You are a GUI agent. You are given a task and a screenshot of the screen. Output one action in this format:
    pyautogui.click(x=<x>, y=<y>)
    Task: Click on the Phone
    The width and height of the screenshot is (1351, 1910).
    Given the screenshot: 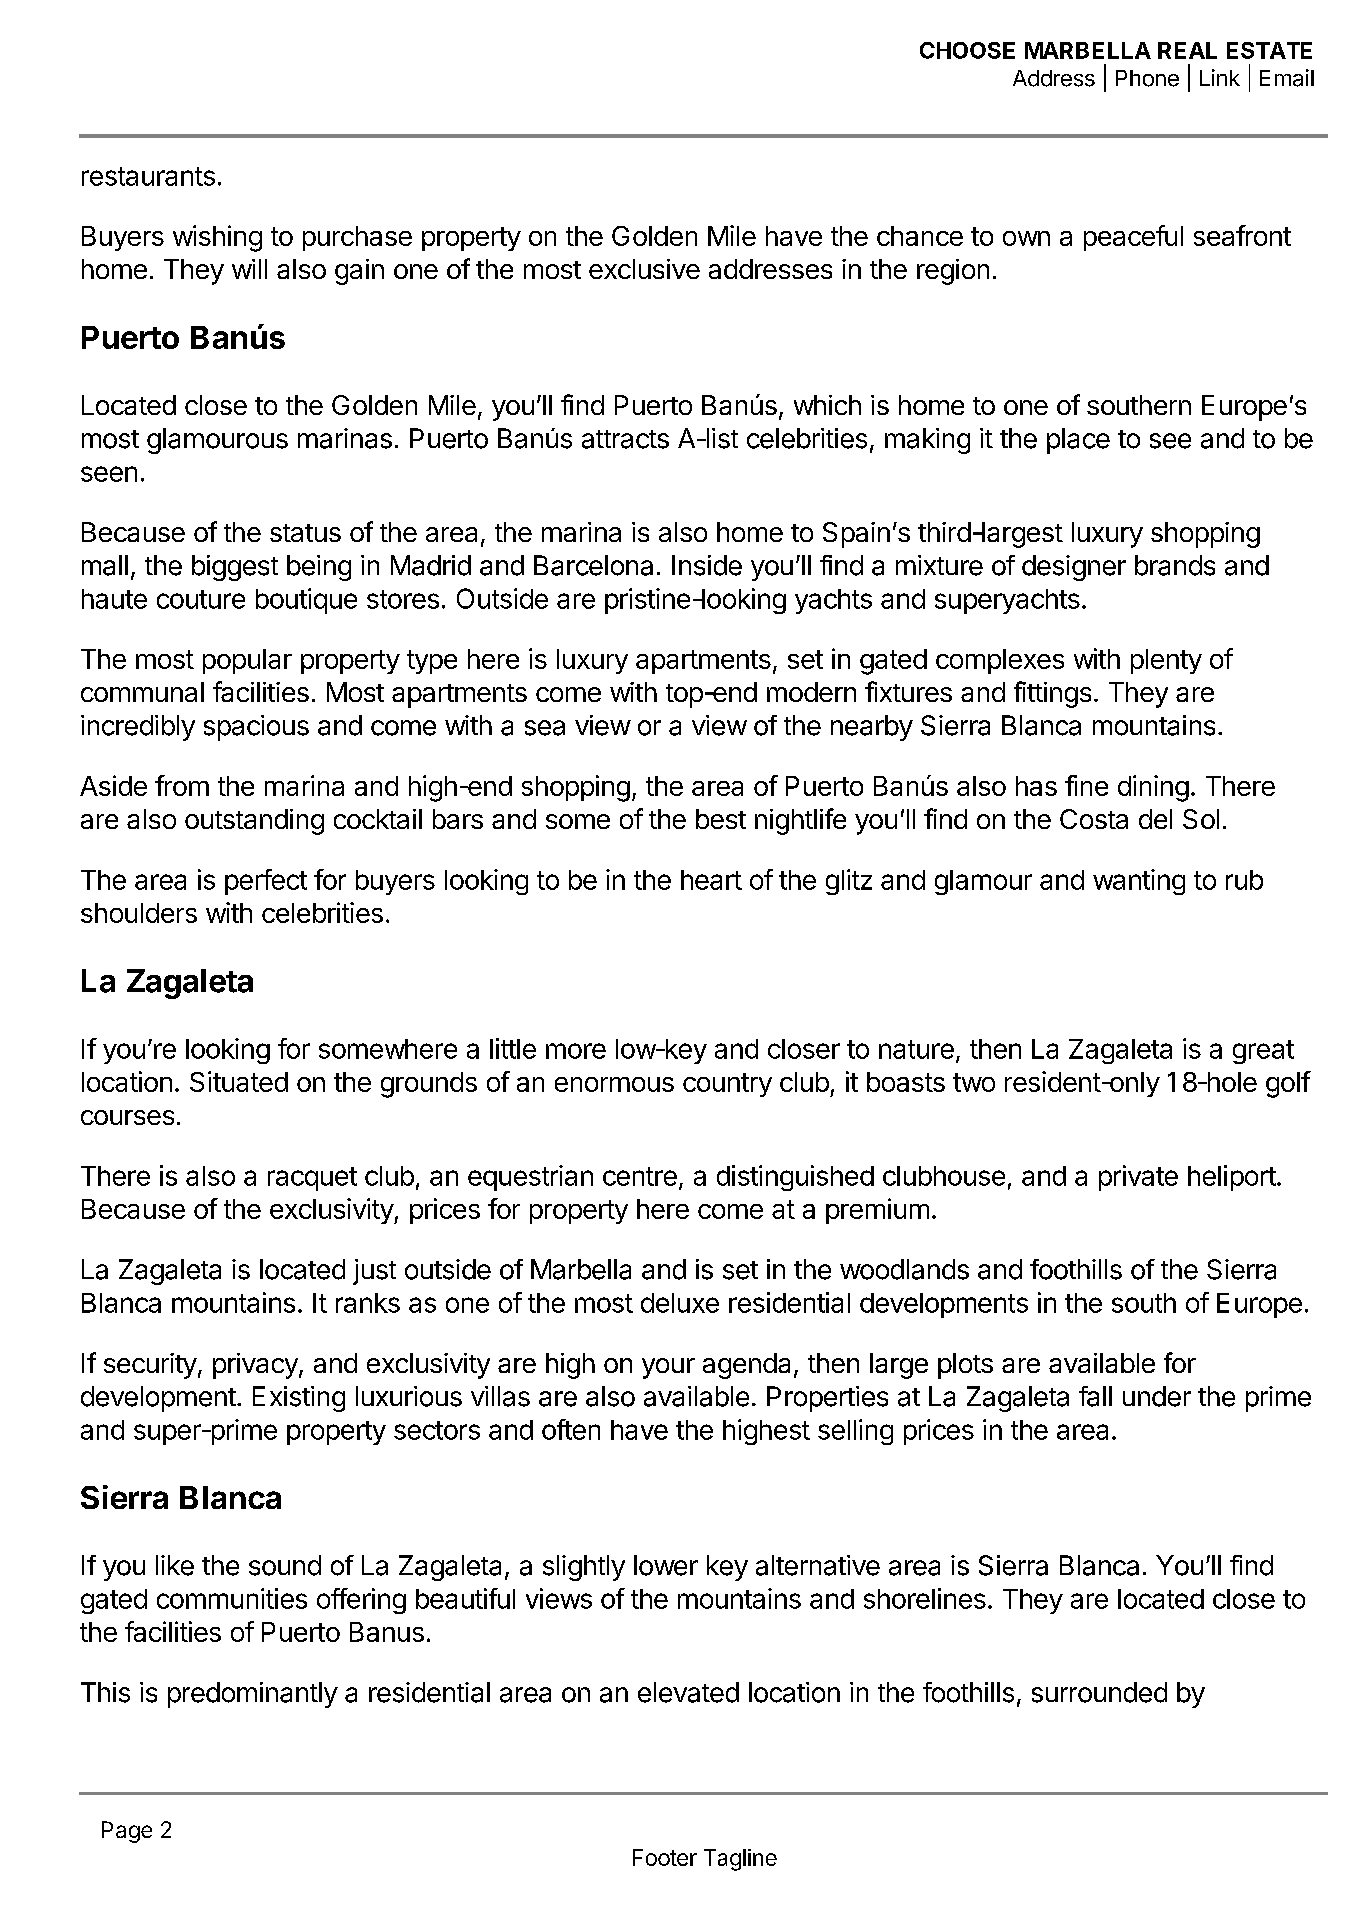 What is the action you would take?
    pyautogui.click(x=1147, y=78)
